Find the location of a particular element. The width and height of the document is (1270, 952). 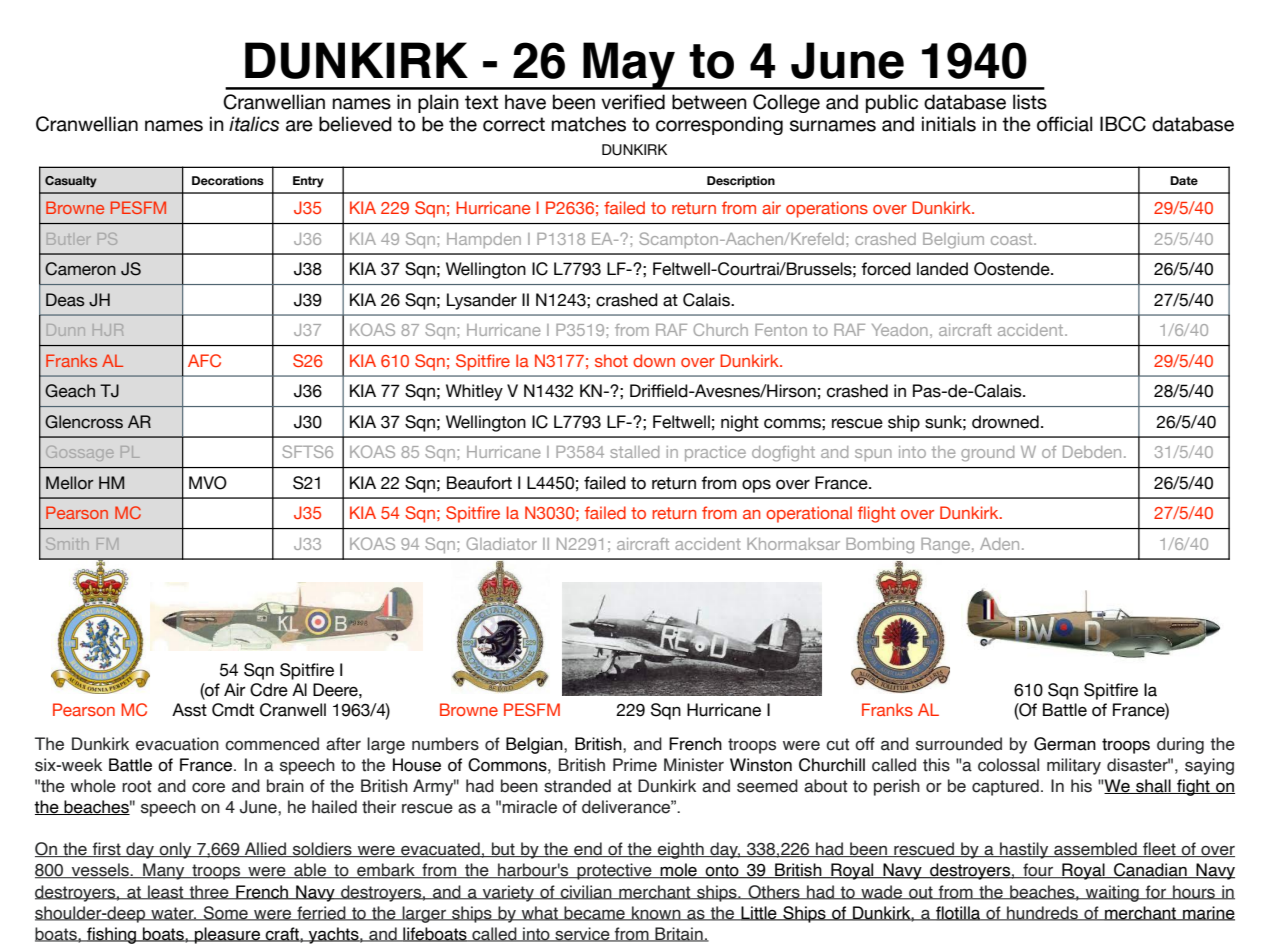

Lysander is located at coordinates (482, 301).
